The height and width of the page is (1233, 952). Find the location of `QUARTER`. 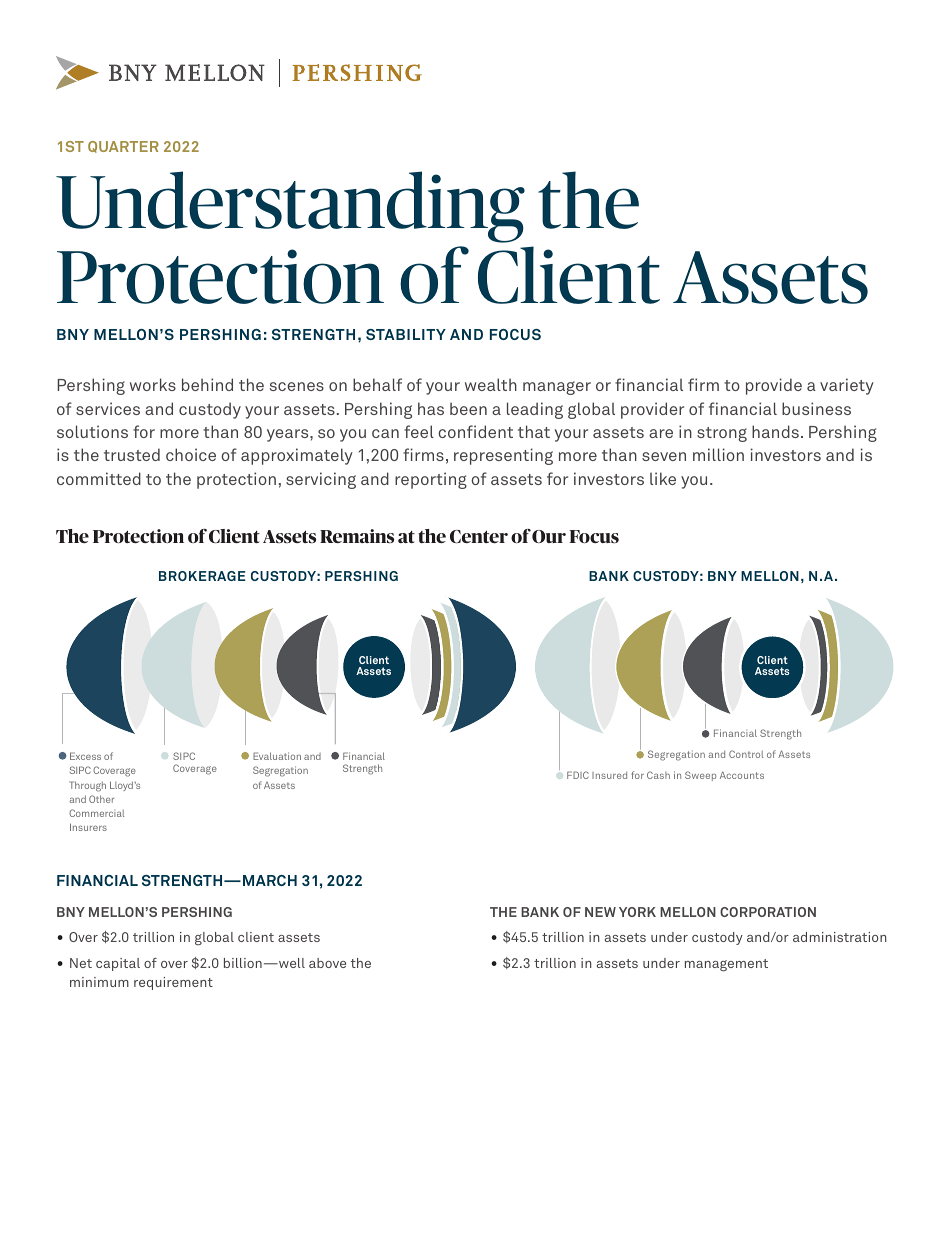

QUARTER is located at coordinates (123, 147).
